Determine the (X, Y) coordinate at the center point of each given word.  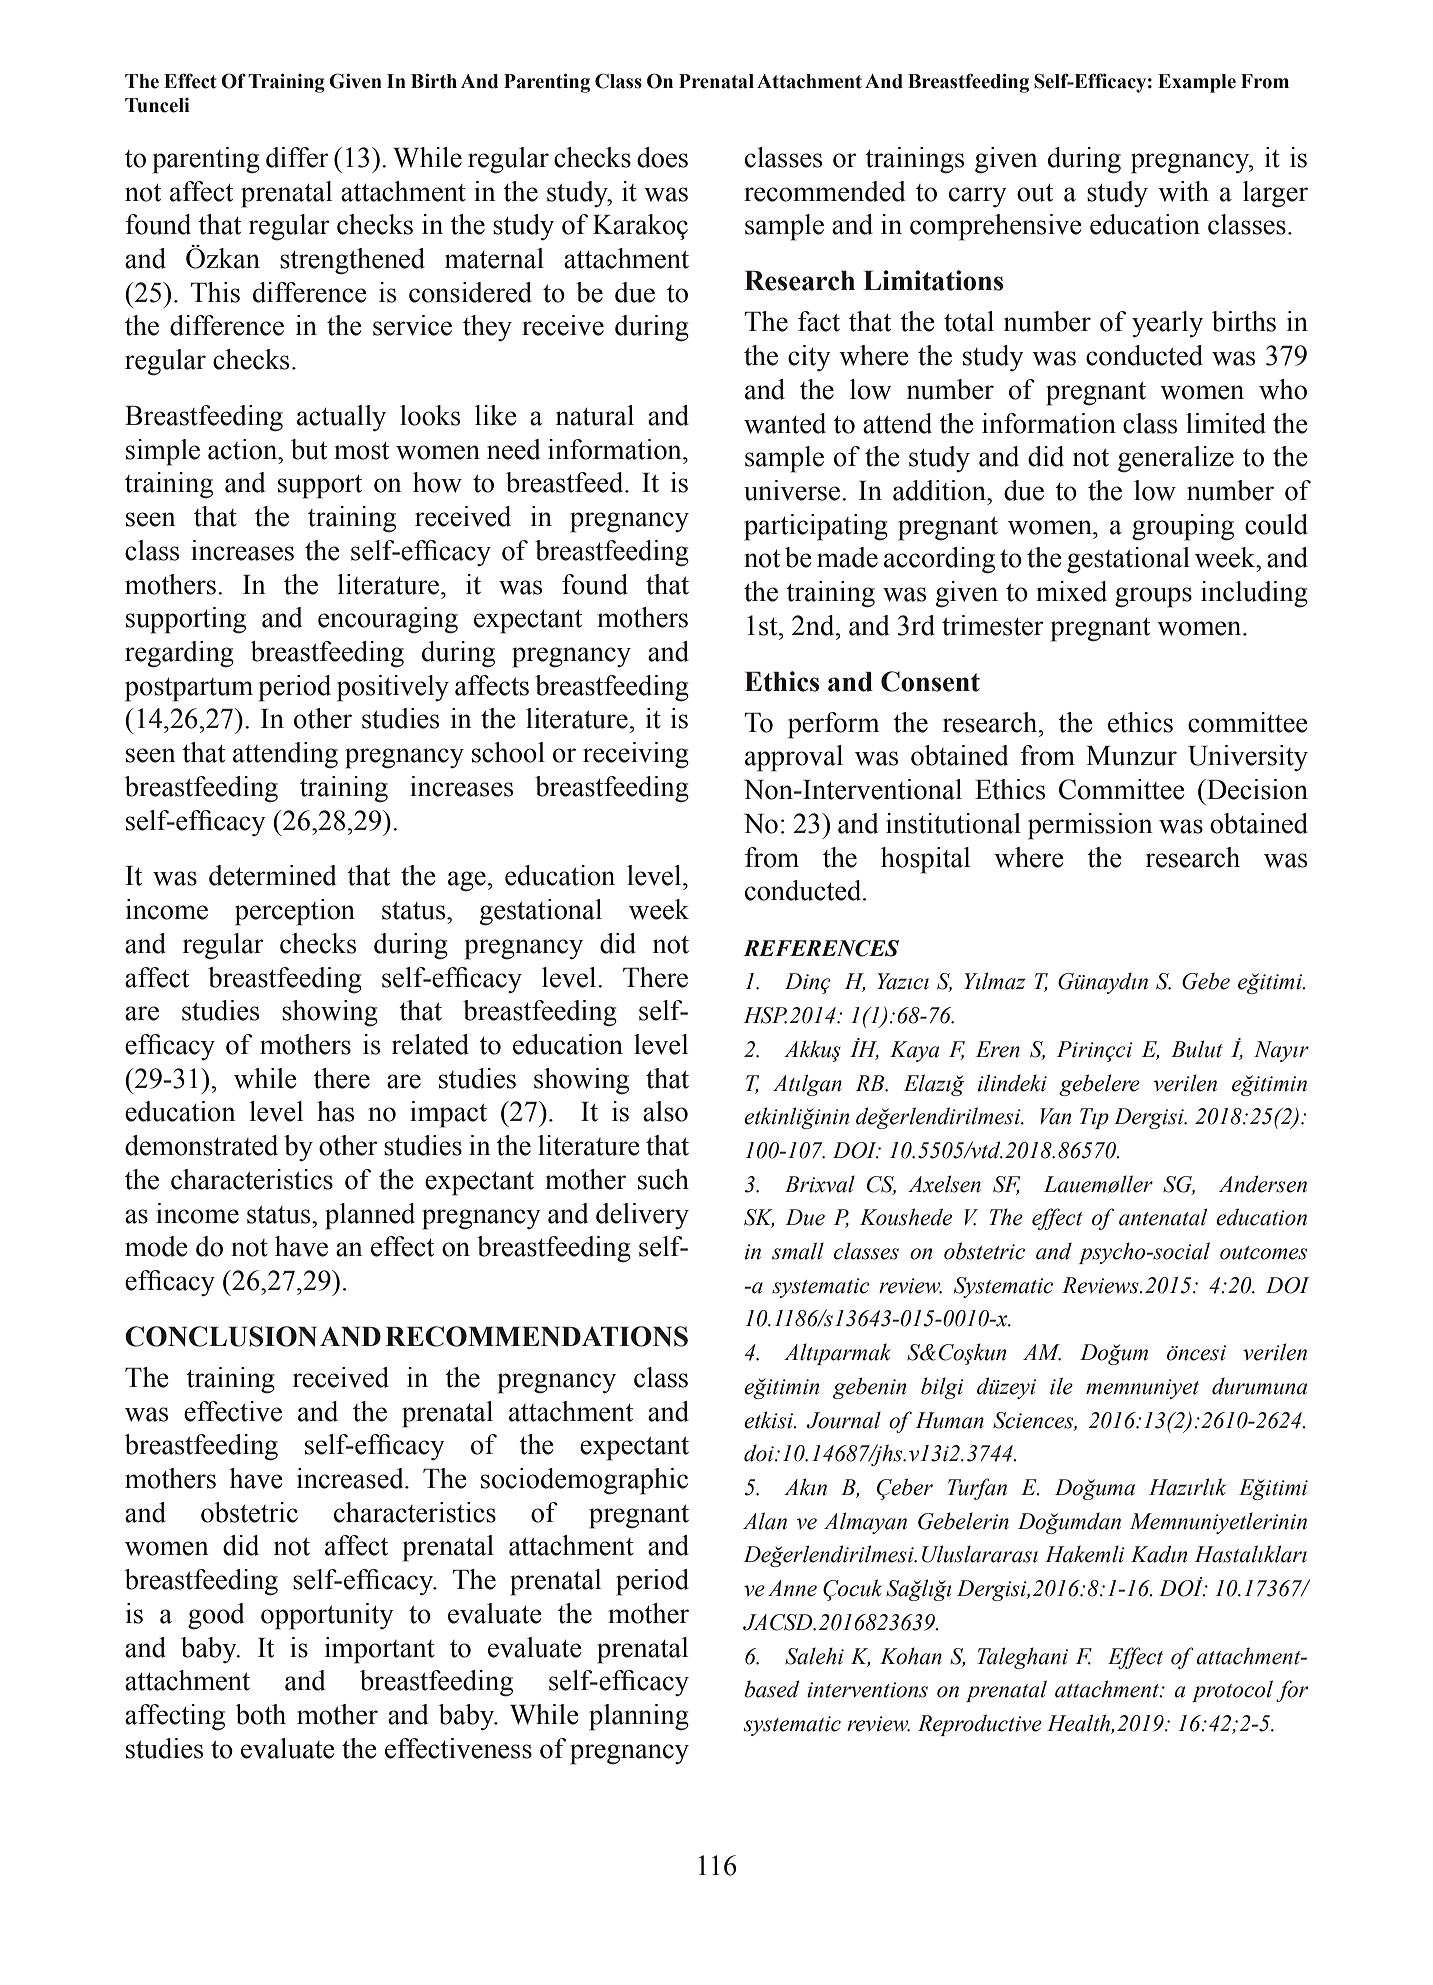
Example (1197, 83)
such (663, 1179)
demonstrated (201, 1145)
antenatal (1163, 1217)
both (261, 1714)
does (662, 157)
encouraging (388, 620)
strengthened (352, 261)
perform (834, 725)
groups (1153, 597)
